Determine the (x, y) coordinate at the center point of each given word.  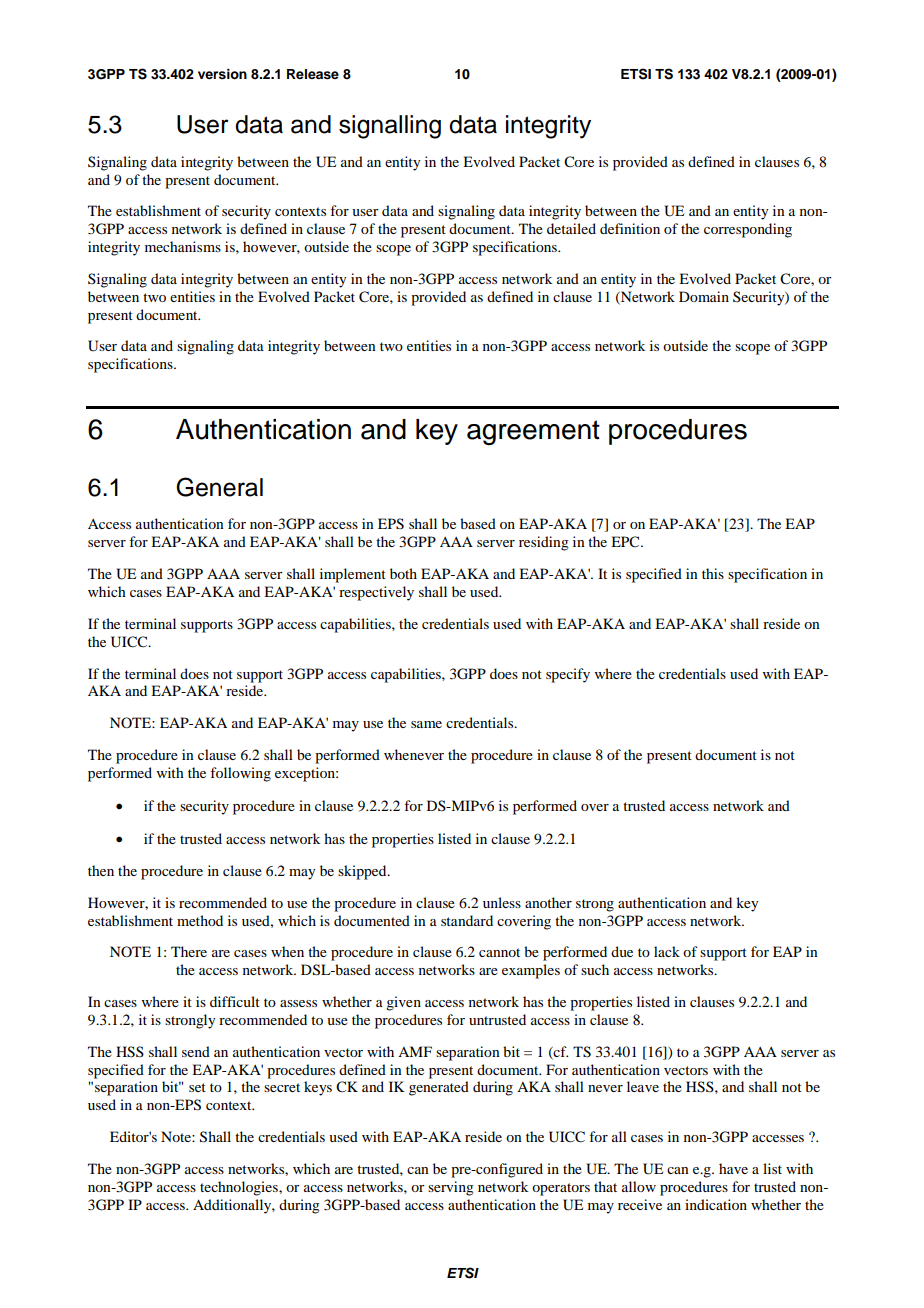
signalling (390, 127)
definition (630, 228)
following (240, 774)
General (219, 487)
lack (667, 951)
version (222, 74)
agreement (533, 432)
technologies (240, 1188)
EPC (626, 542)
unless (502, 902)
